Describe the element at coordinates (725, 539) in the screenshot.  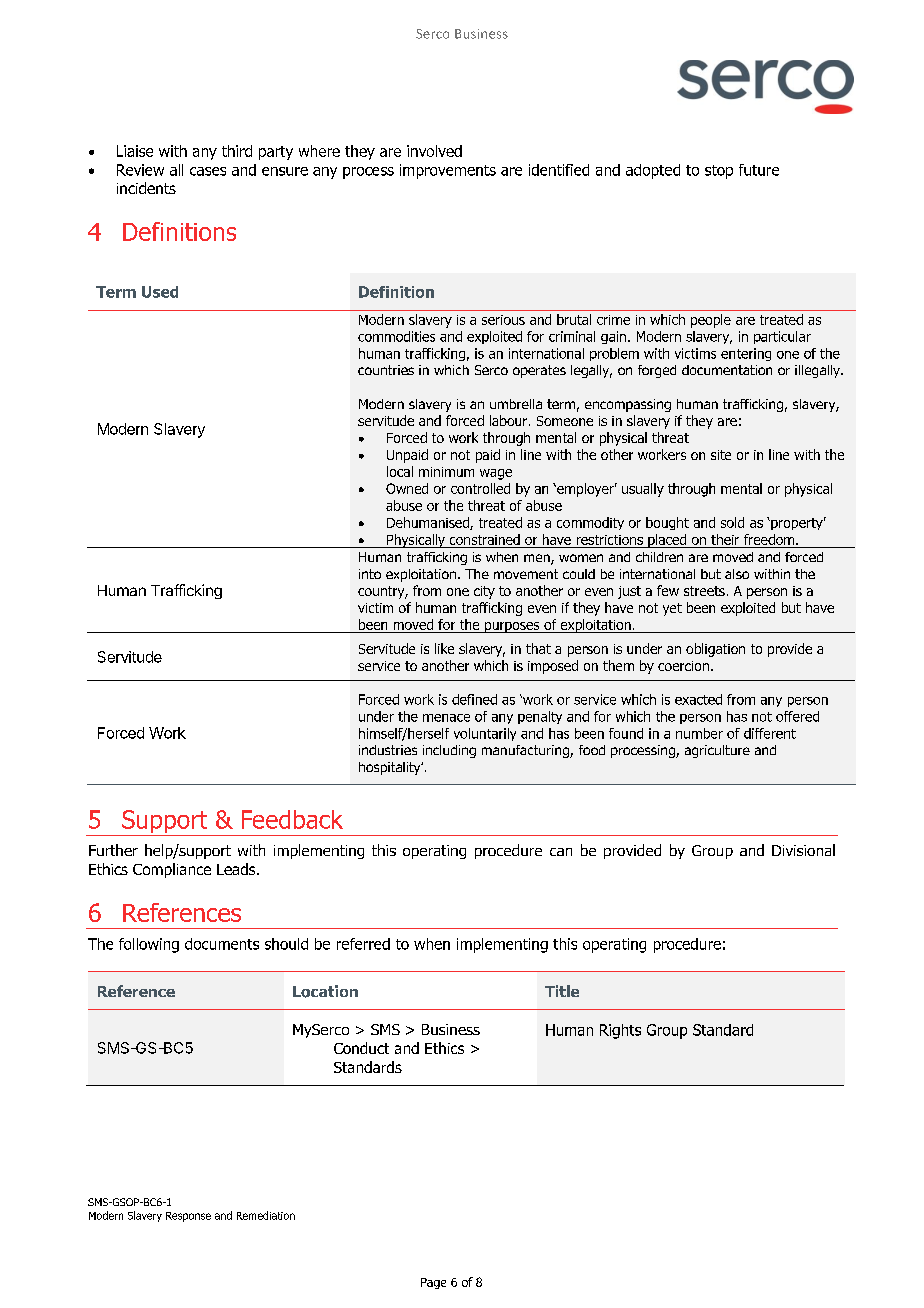
I see `their` at that location.
